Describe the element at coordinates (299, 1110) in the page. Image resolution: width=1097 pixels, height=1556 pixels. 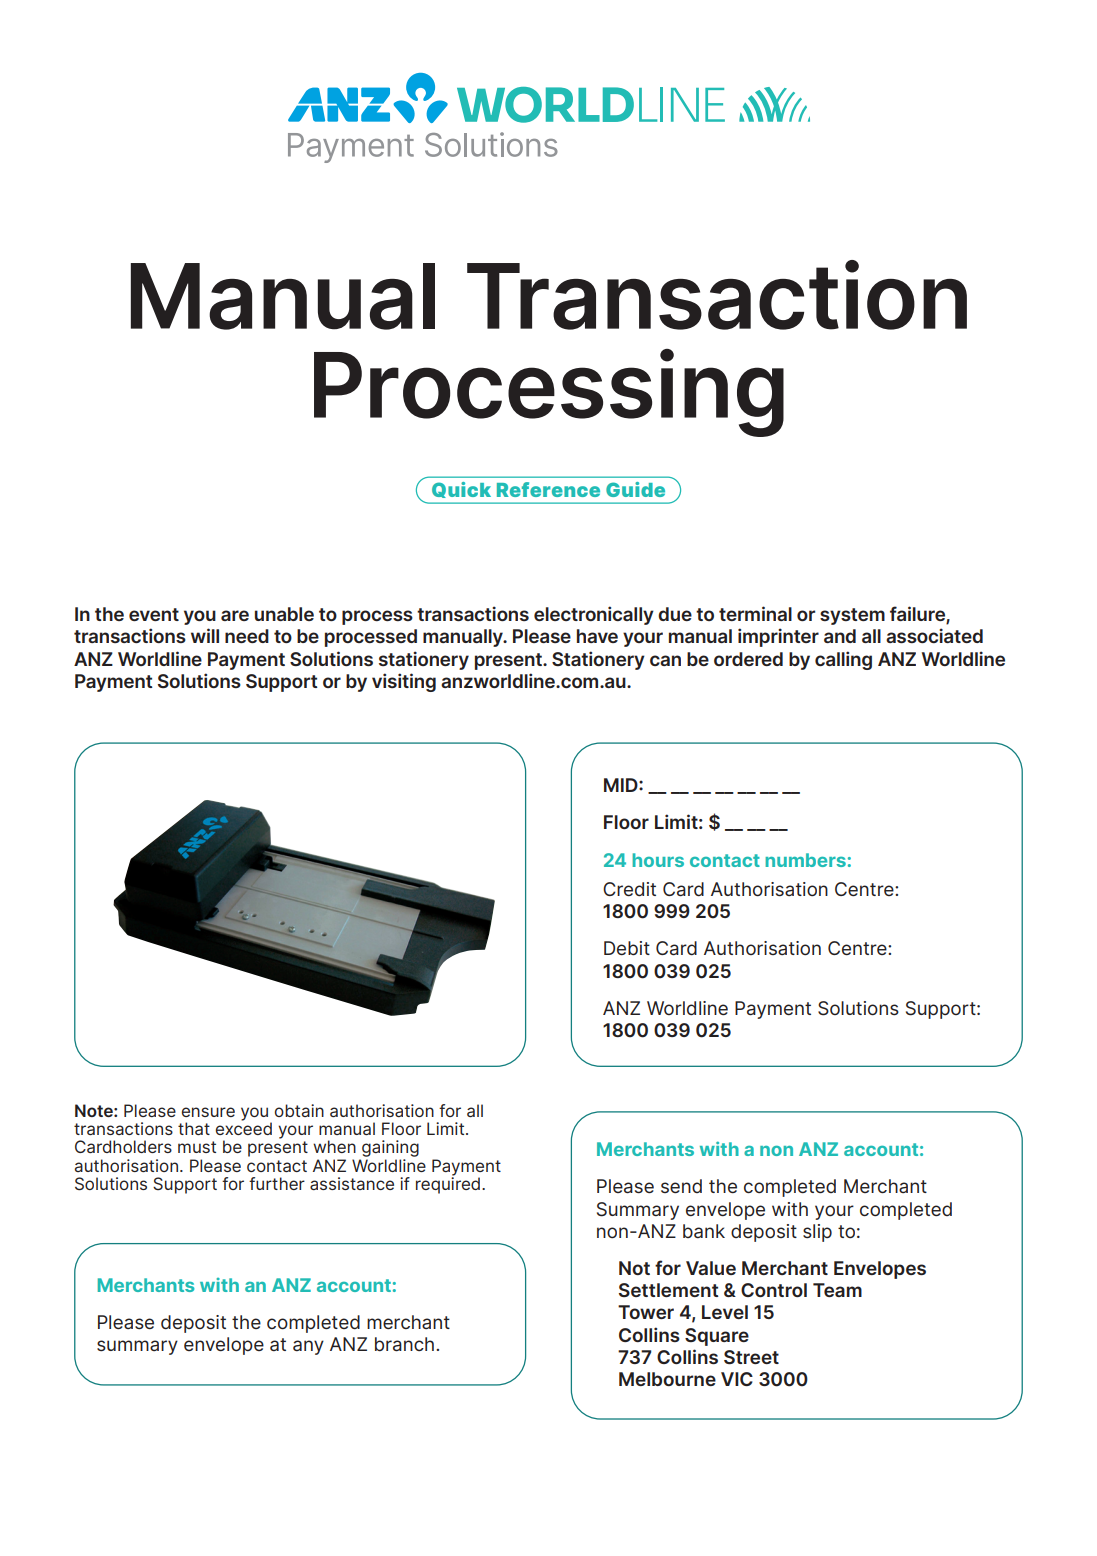
I see `obtain` at that location.
